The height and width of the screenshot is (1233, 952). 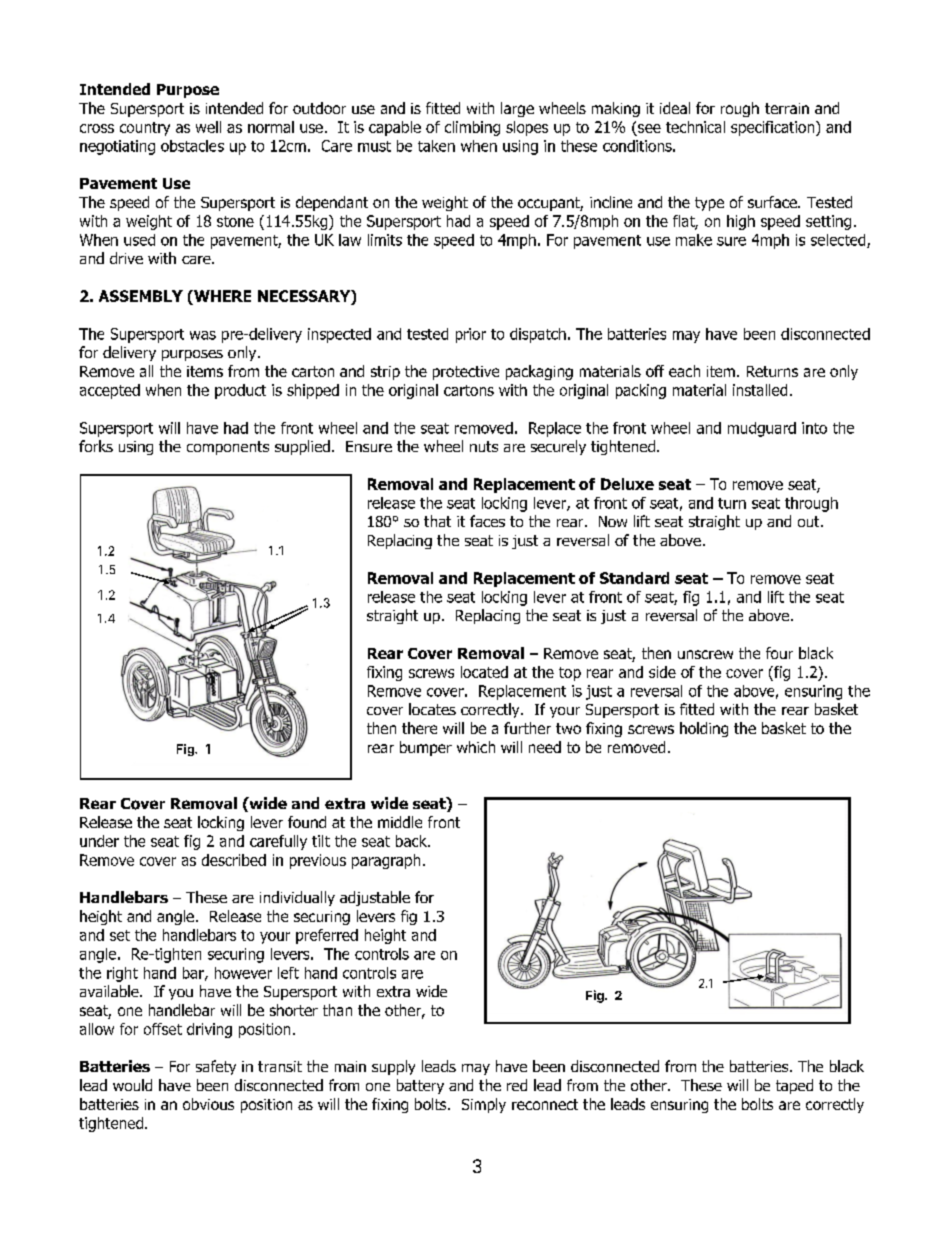 I want to click on holding, so click(x=704, y=729).
